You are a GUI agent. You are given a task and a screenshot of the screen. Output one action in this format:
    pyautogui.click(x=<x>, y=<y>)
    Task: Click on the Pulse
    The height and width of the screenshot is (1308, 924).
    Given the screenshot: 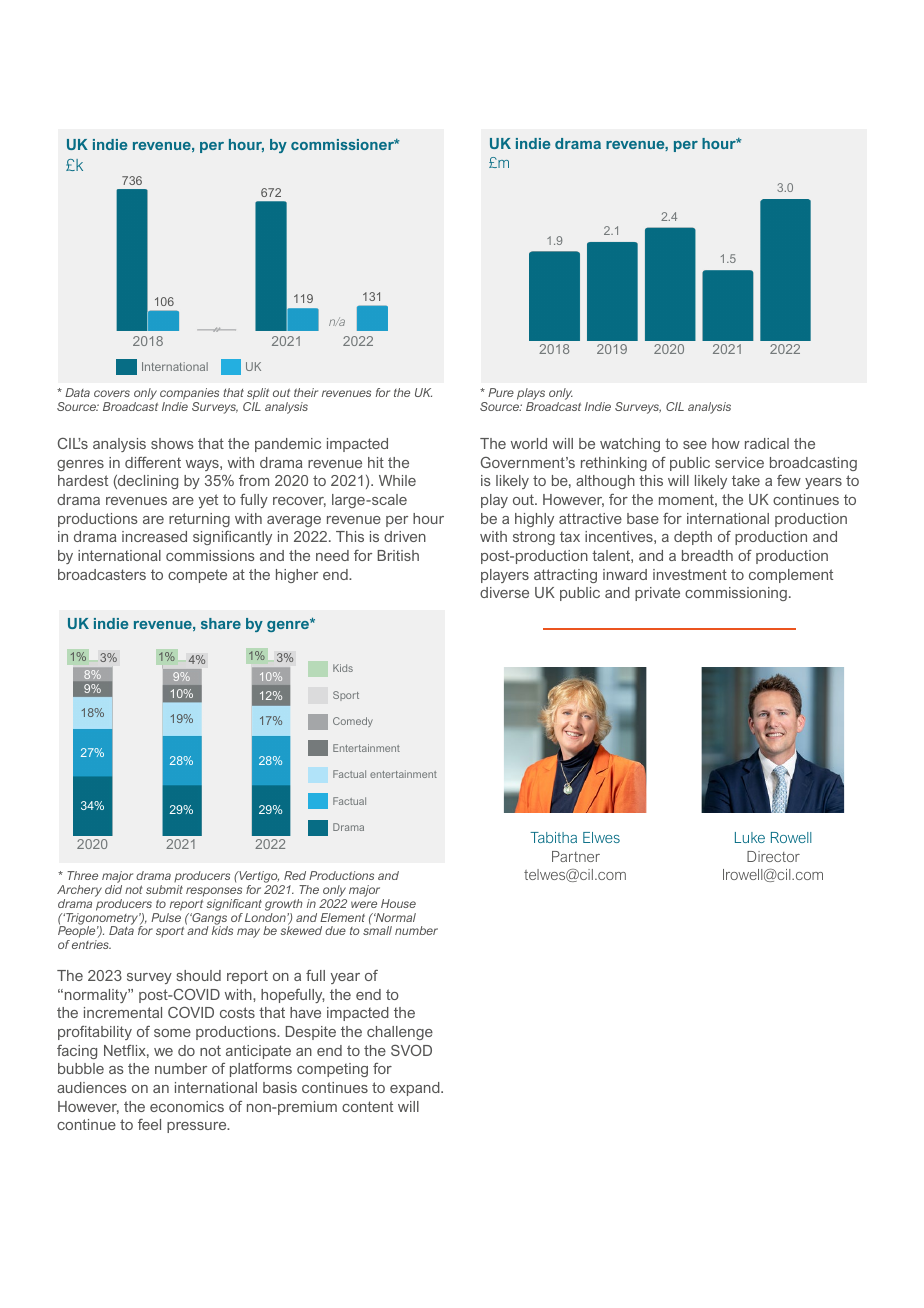 What is the action you would take?
    pyautogui.click(x=166, y=917)
